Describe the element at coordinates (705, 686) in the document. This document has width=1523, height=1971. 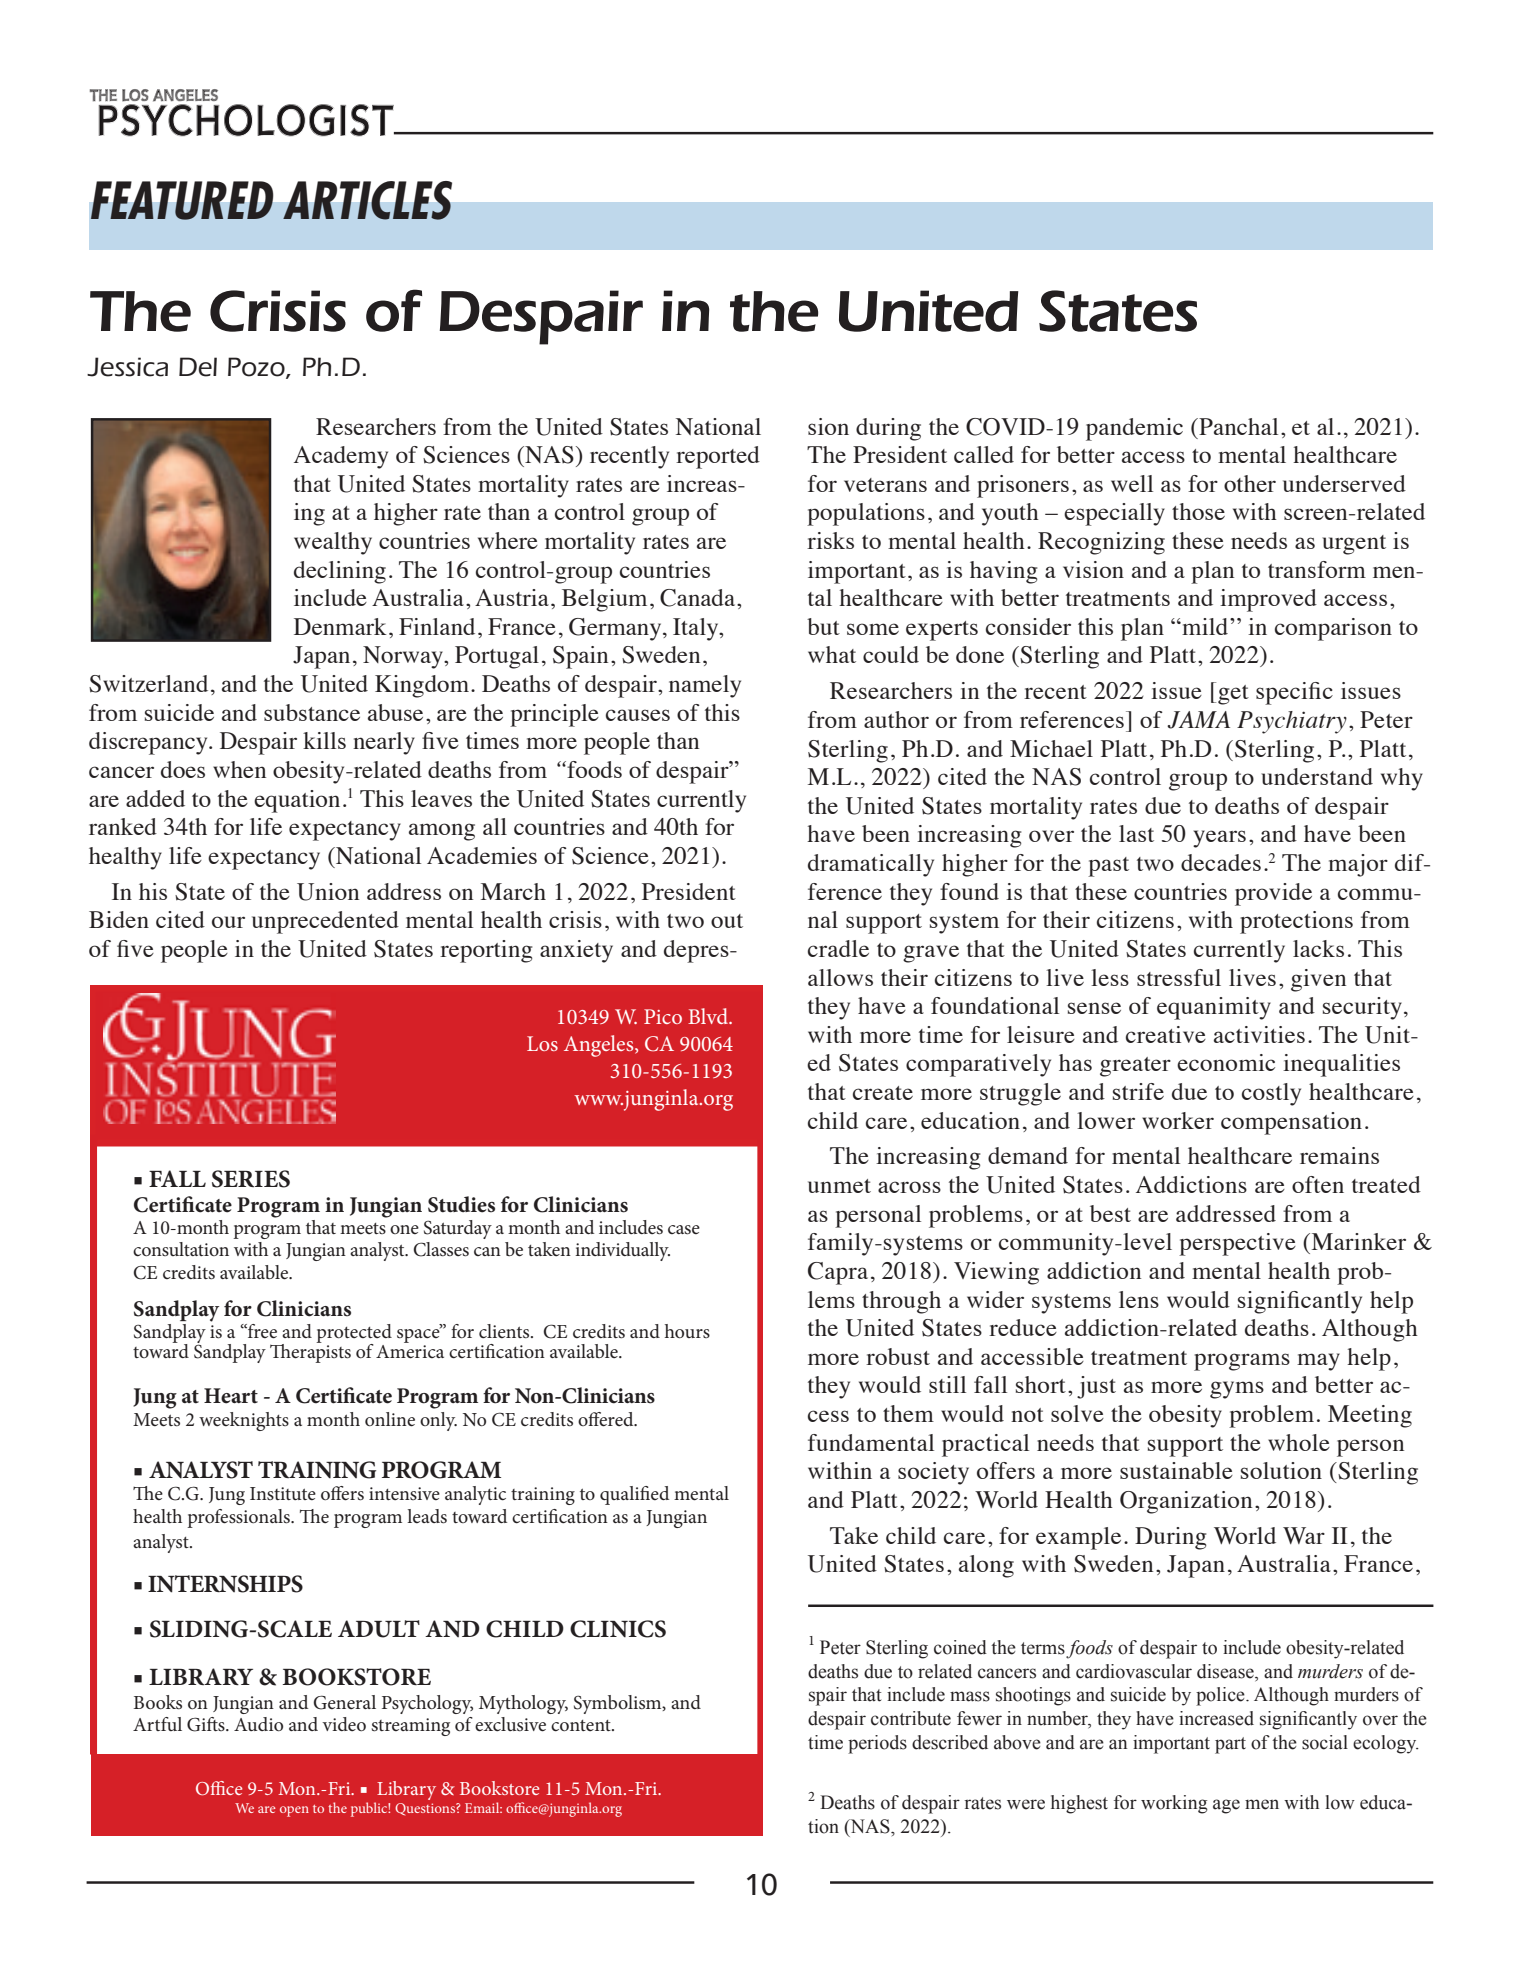
I see `namely` at that location.
